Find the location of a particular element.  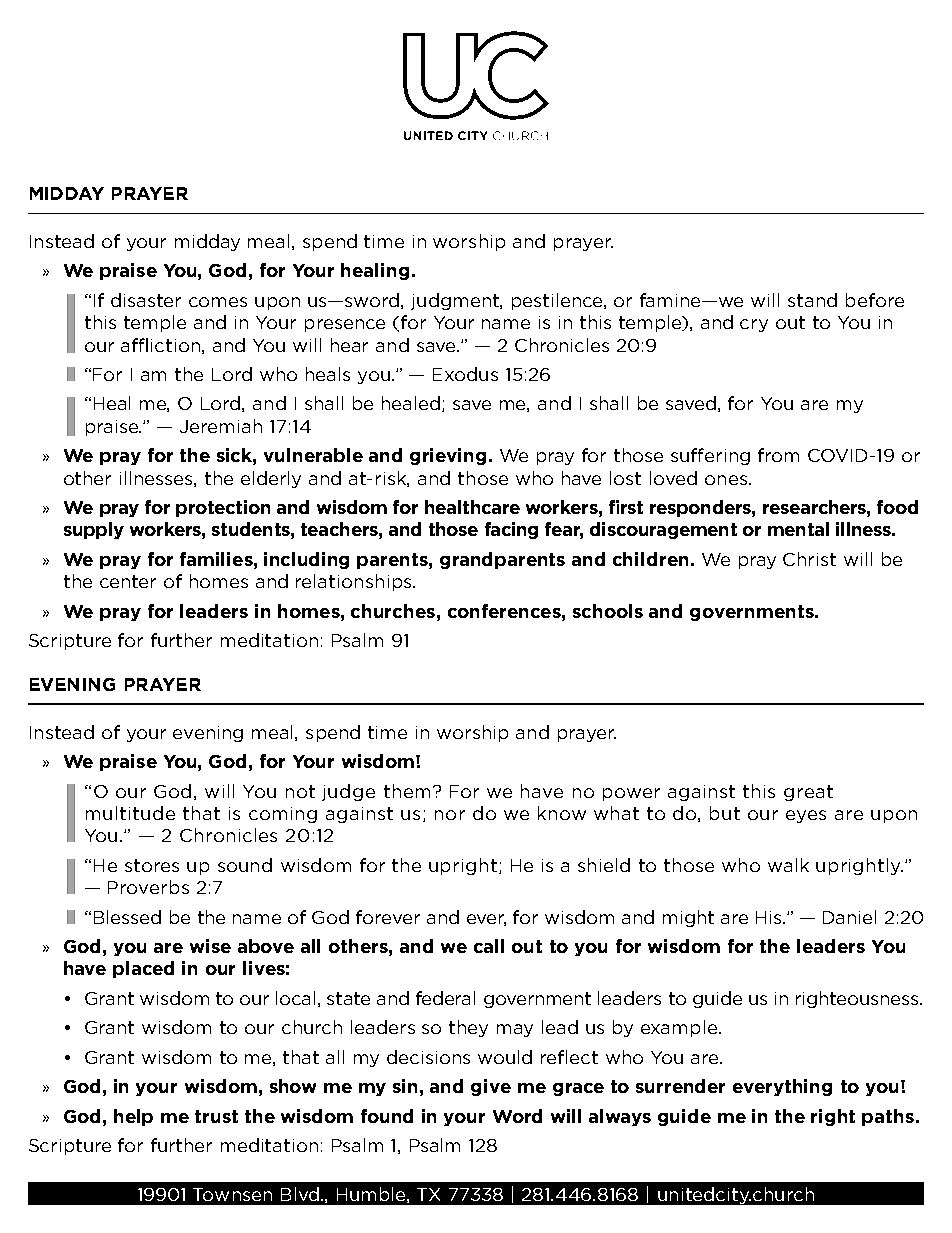

cry is located at coordinates (754, 325).
